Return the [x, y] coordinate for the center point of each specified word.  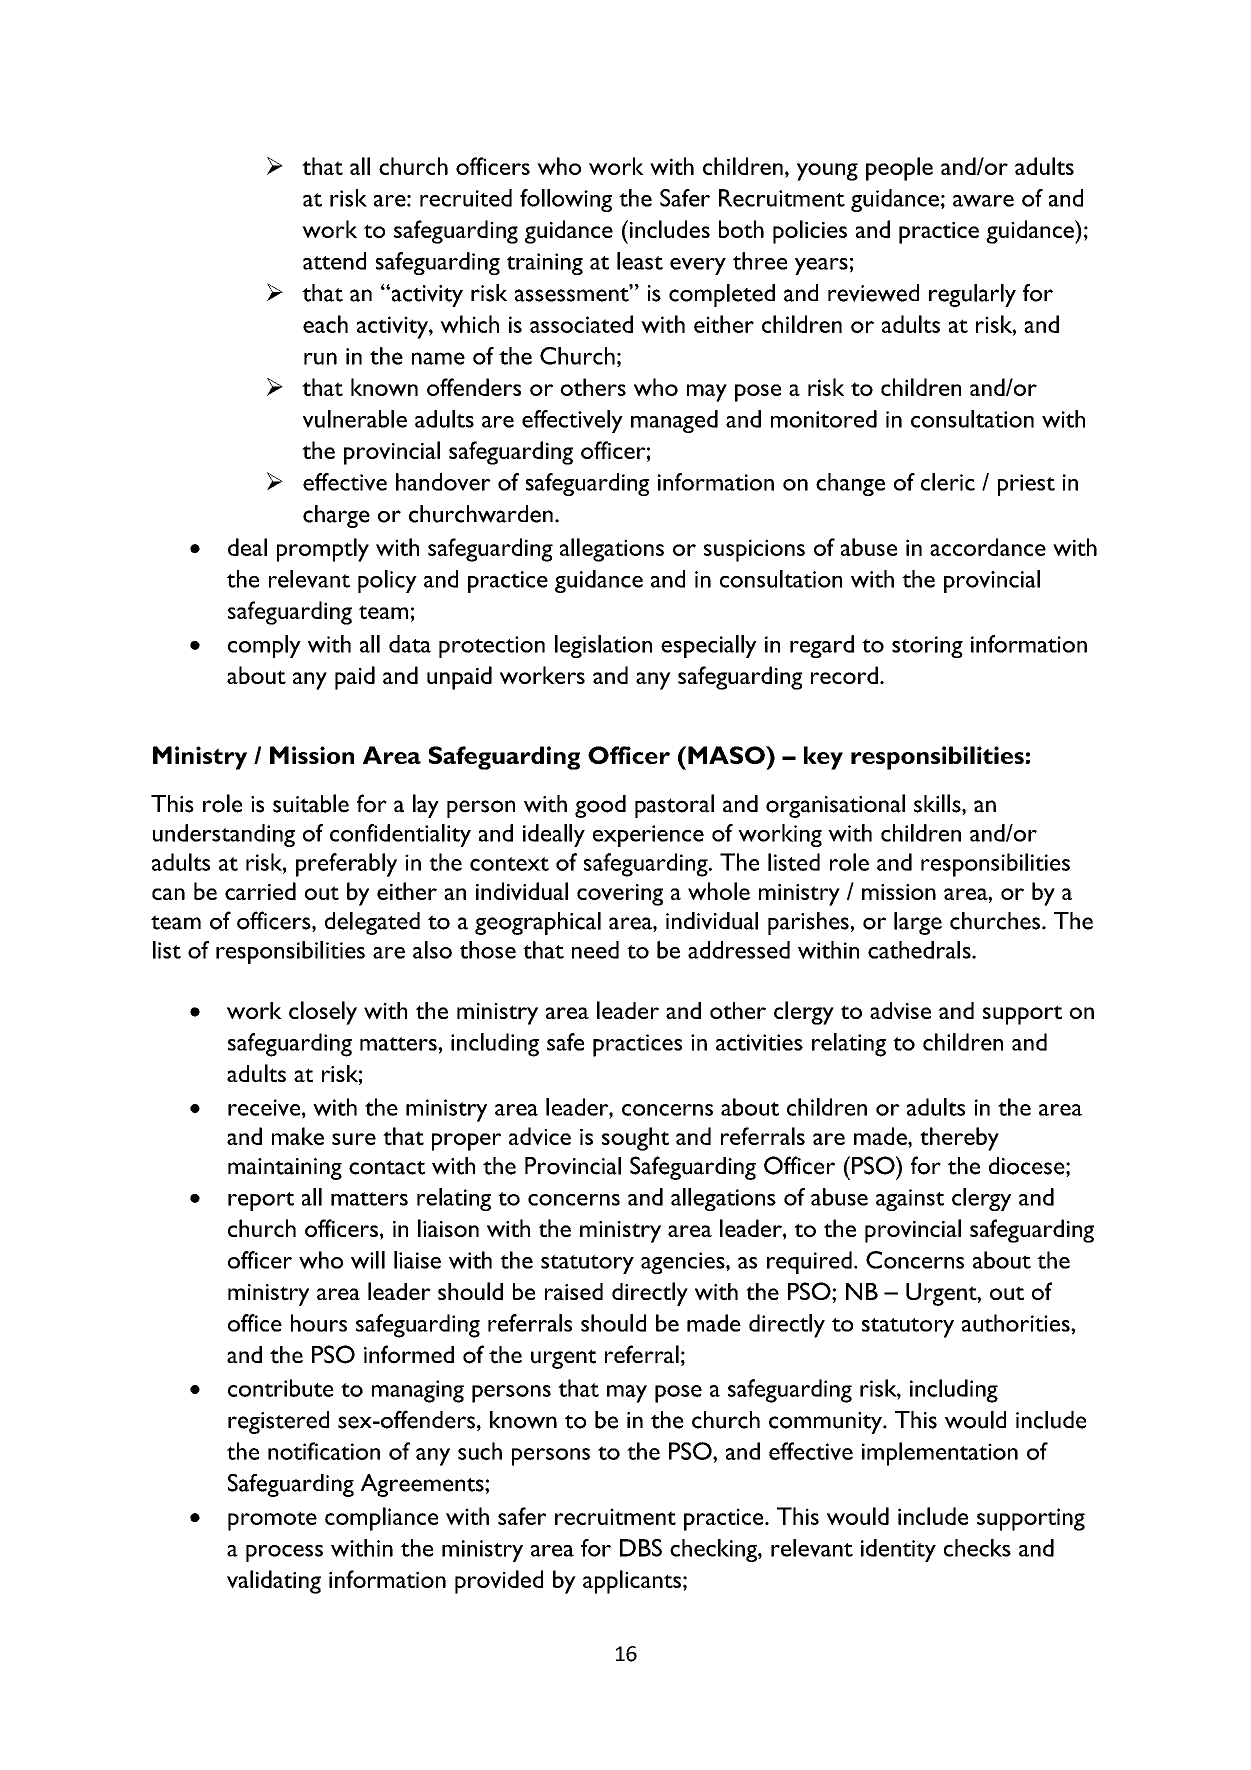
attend [334, 261]
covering [620, 895]
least [640, 261]
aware [983, 201]
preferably [346, 865]
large [918, 923]
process [284, 1553]
